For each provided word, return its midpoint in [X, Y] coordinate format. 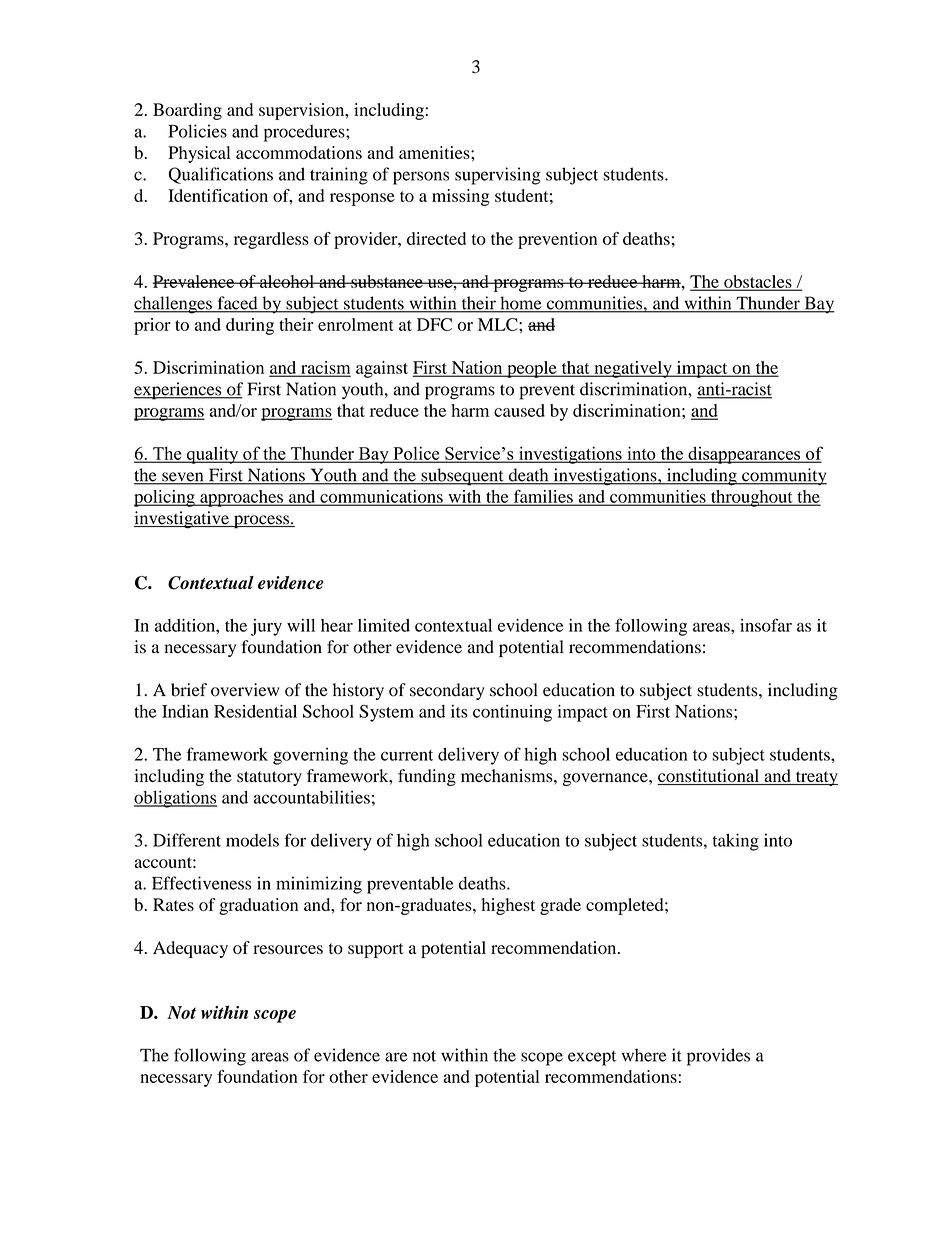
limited [384, 625]
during [250, 326]
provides [718, 1057]
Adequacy [190, 949]
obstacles [758, 282]
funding [427, 777]
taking [736, 842]
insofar [766, 625]
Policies [197, 131]
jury [266, 627]
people [532, 369]
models [252, 840]
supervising [497, 176]
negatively [633, 369]
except [592, 1058]
